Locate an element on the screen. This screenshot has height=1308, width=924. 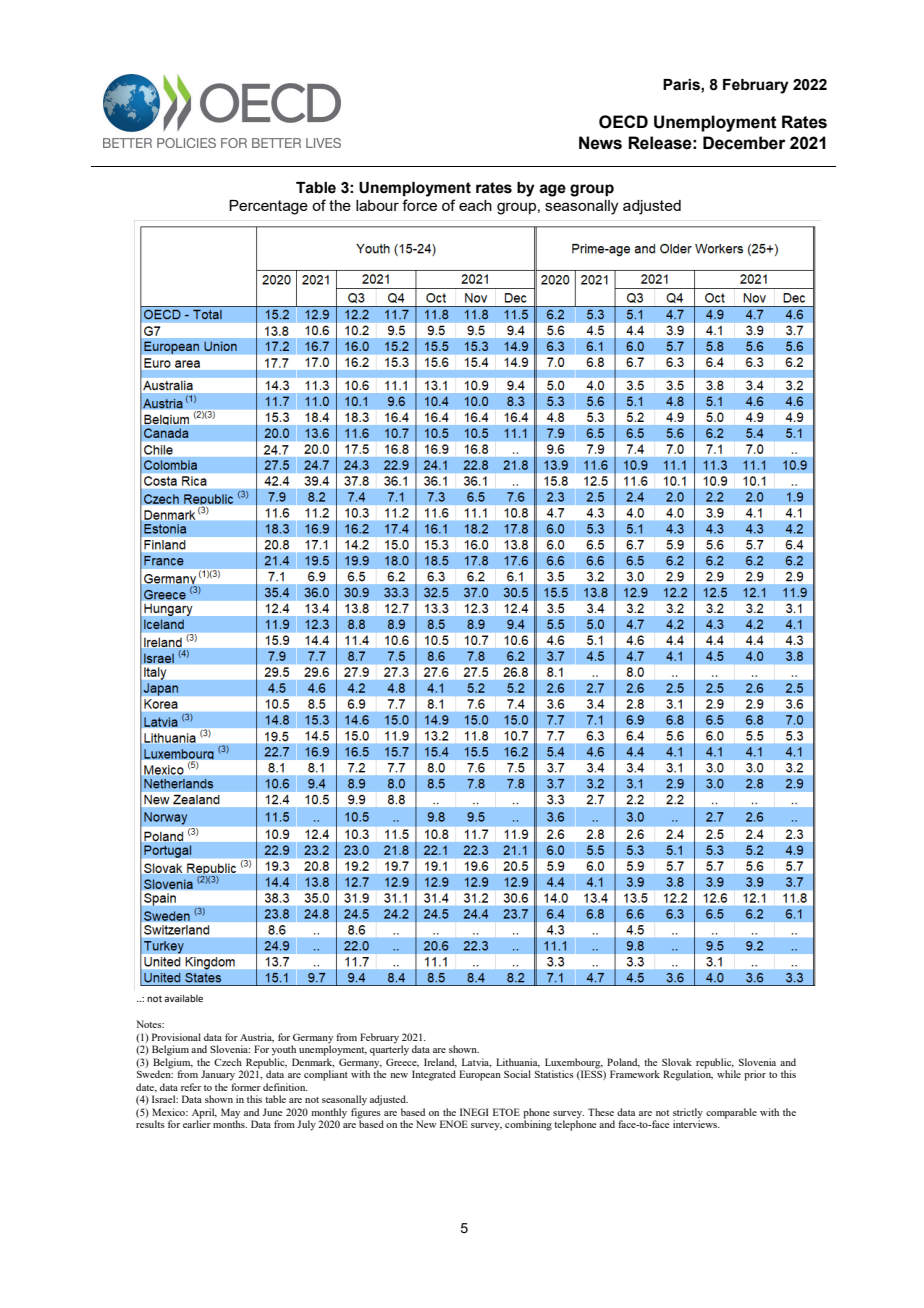
May is located at coordinates (230, 1113).
